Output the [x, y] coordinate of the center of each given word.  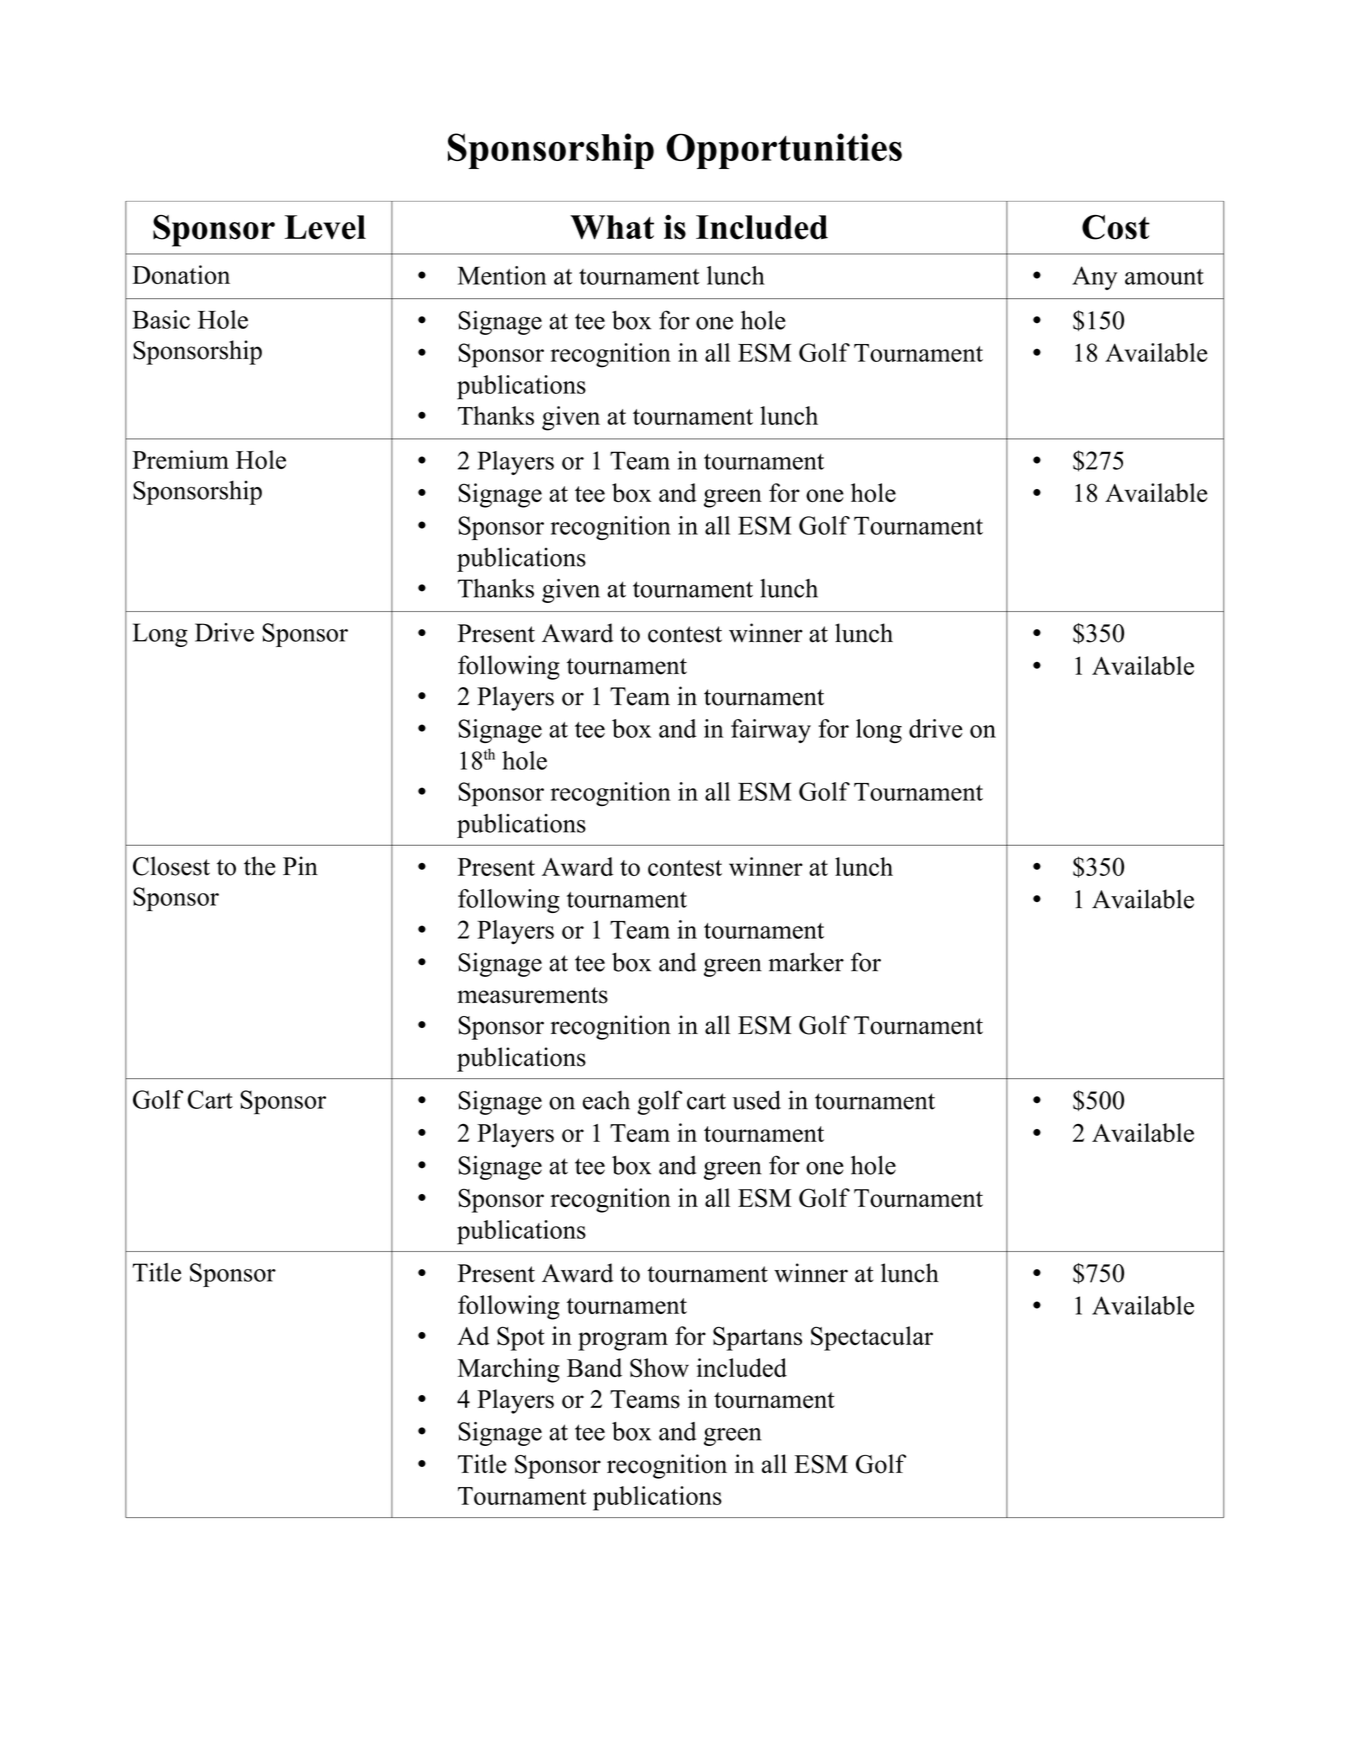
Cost [1116, 227]
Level [325, 227]
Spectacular [872, 1338]
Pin [300, 865]
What [612, 227]
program [623, 1341]
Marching [509, 1370]
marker [806, 962]
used [756, 1100]
